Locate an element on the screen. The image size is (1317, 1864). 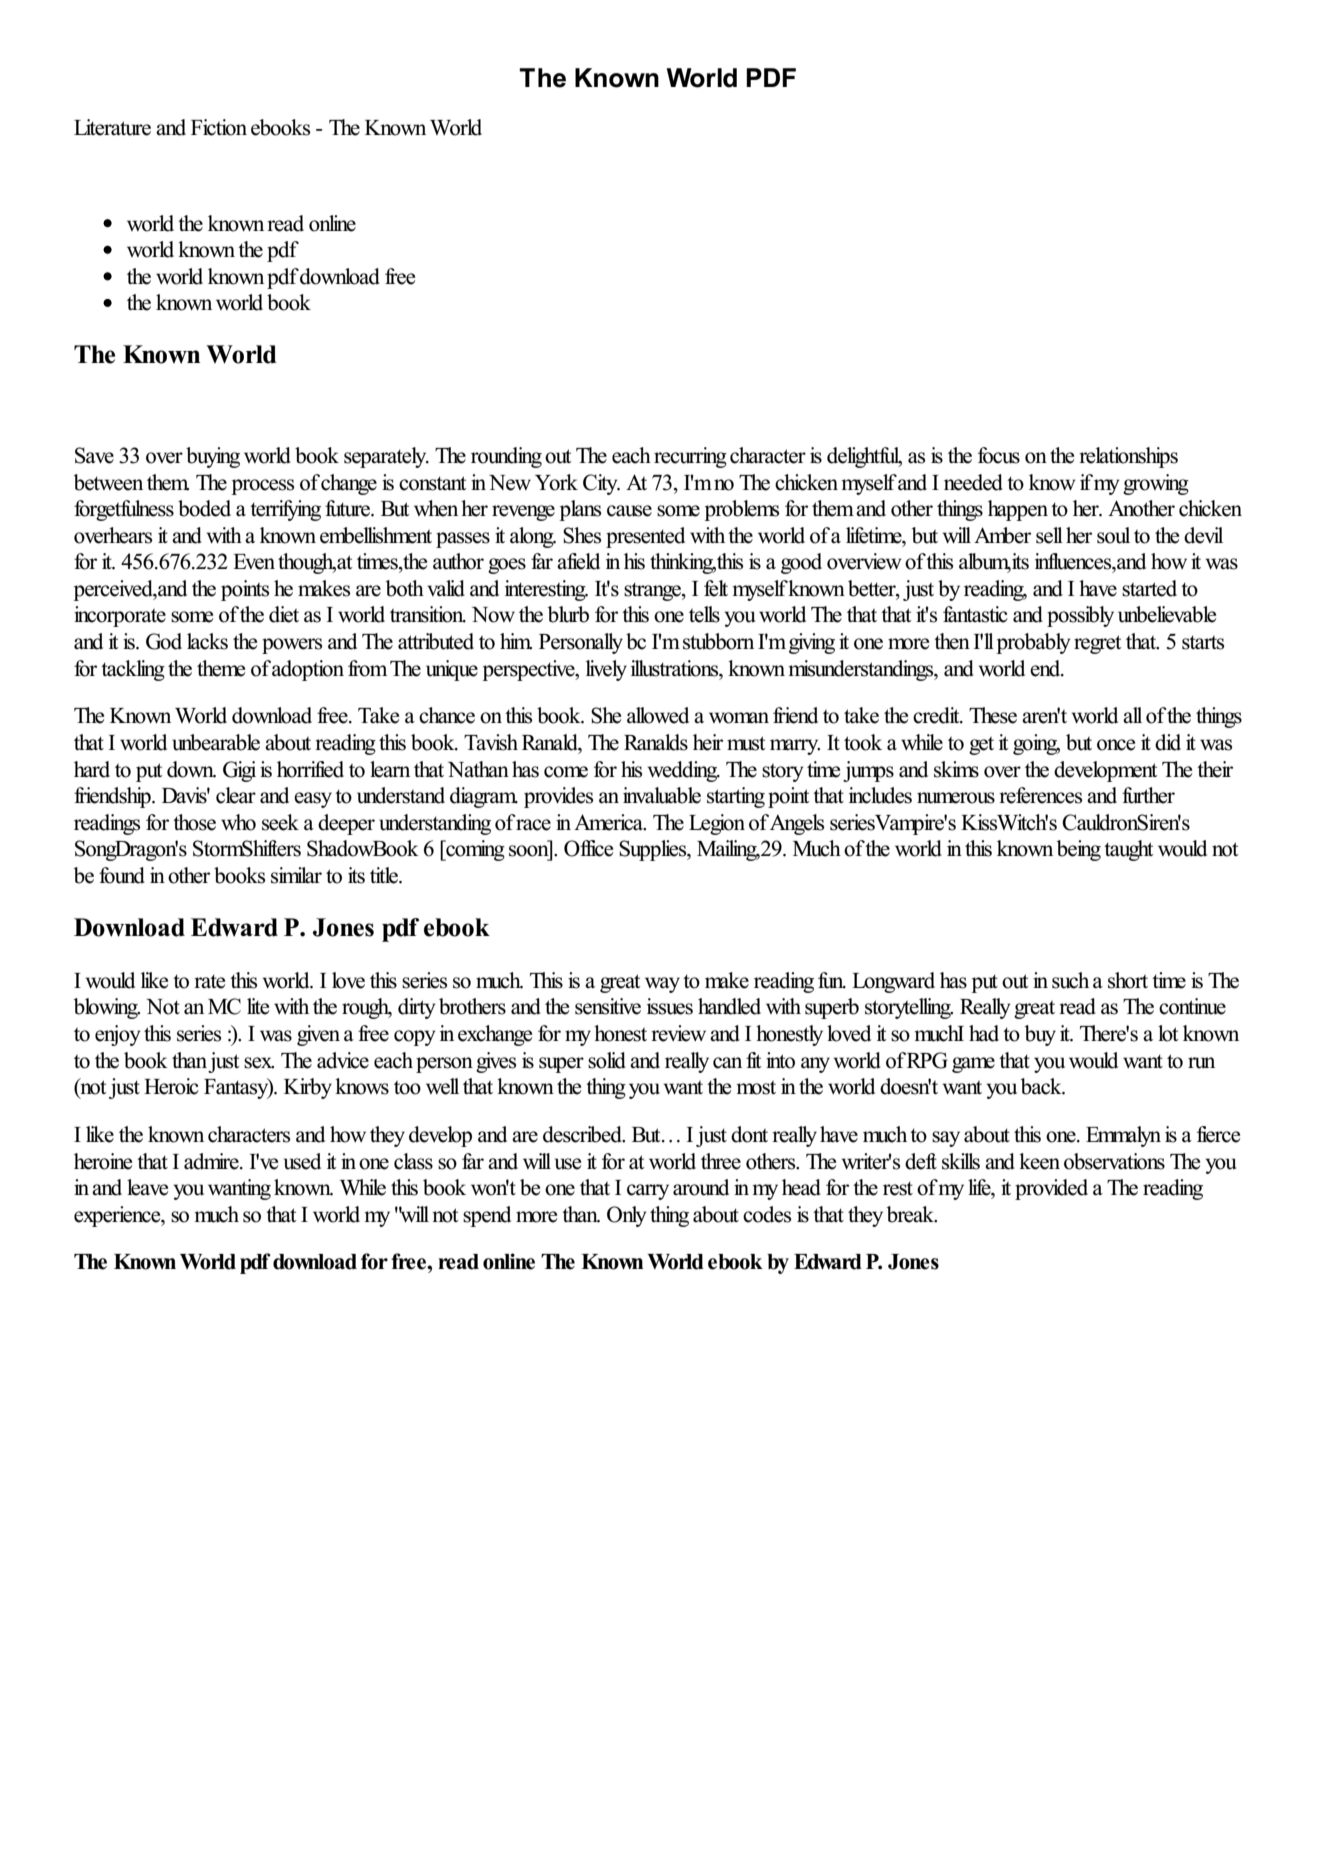
Fiction is located at coordinates (219, 127).
